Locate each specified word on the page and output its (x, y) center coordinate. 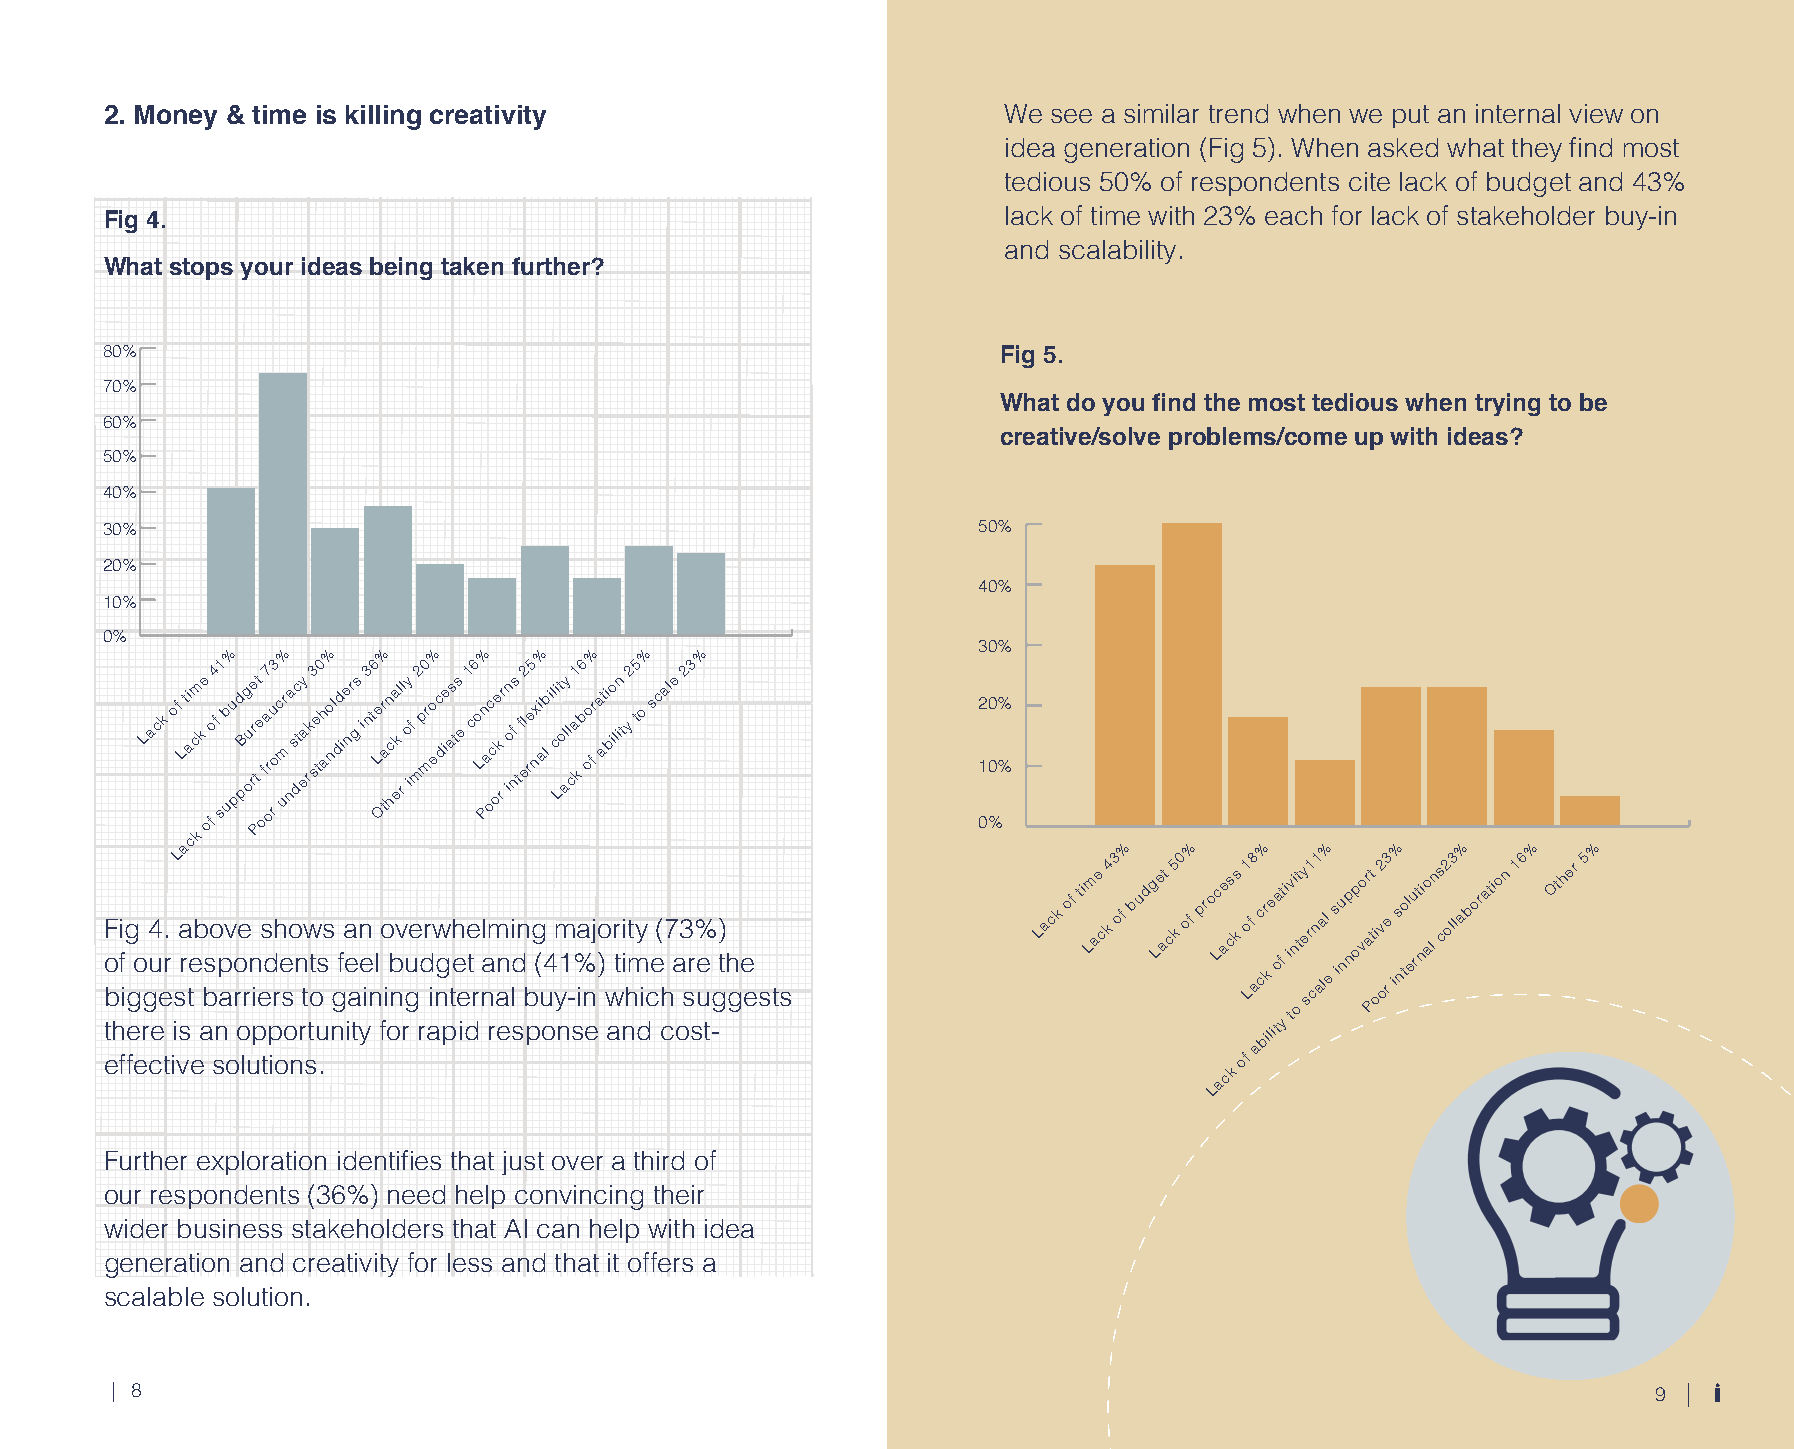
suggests (737, 1000)
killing (383, 117)
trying (1507, 404)
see (1071, 116)
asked (1403, 147)
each (1293, 215)
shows (297, 928)
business (230, 1228)
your (266, 271)
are (691, 965)
